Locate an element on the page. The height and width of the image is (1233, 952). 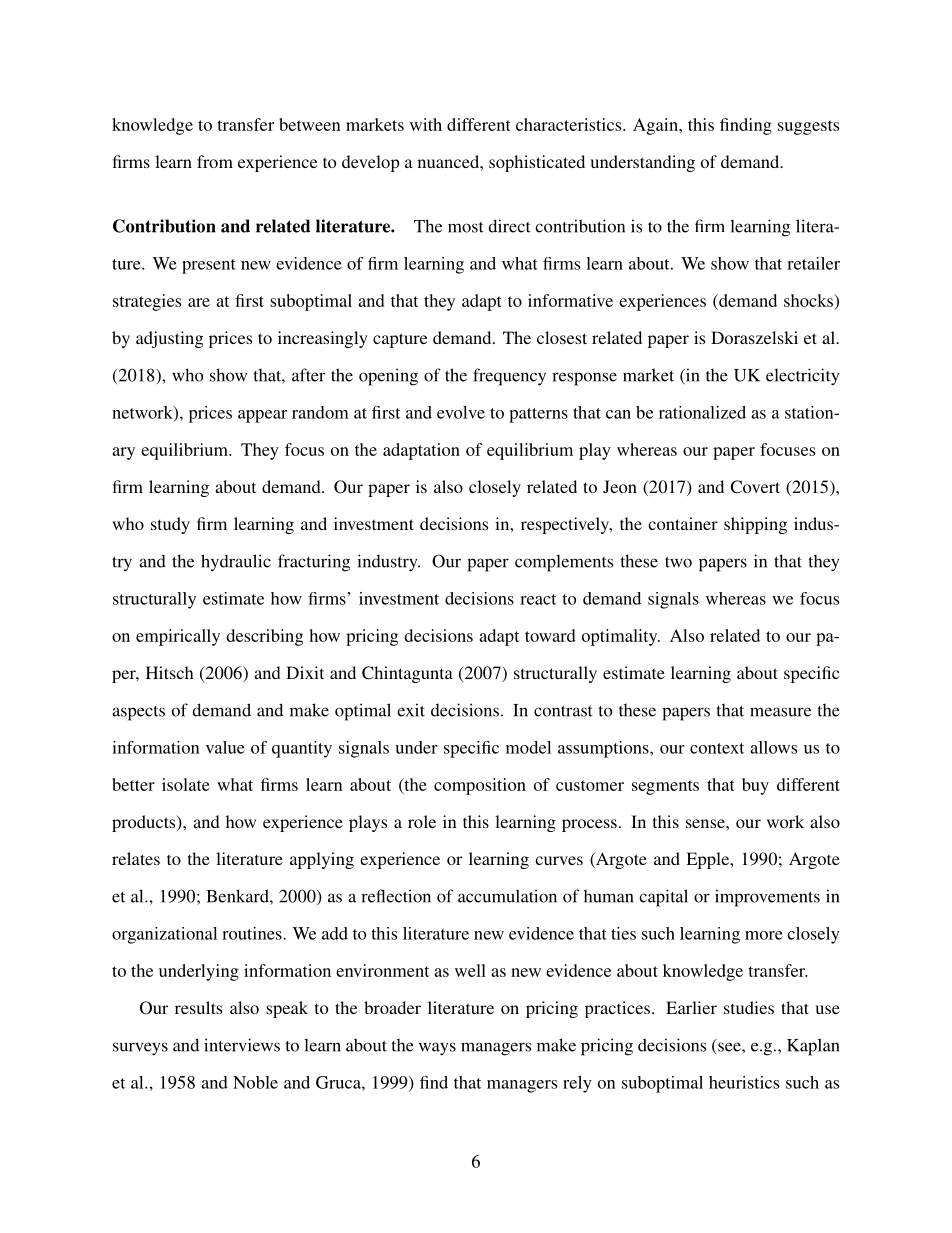
composition is located at coordinates (480, 786).
